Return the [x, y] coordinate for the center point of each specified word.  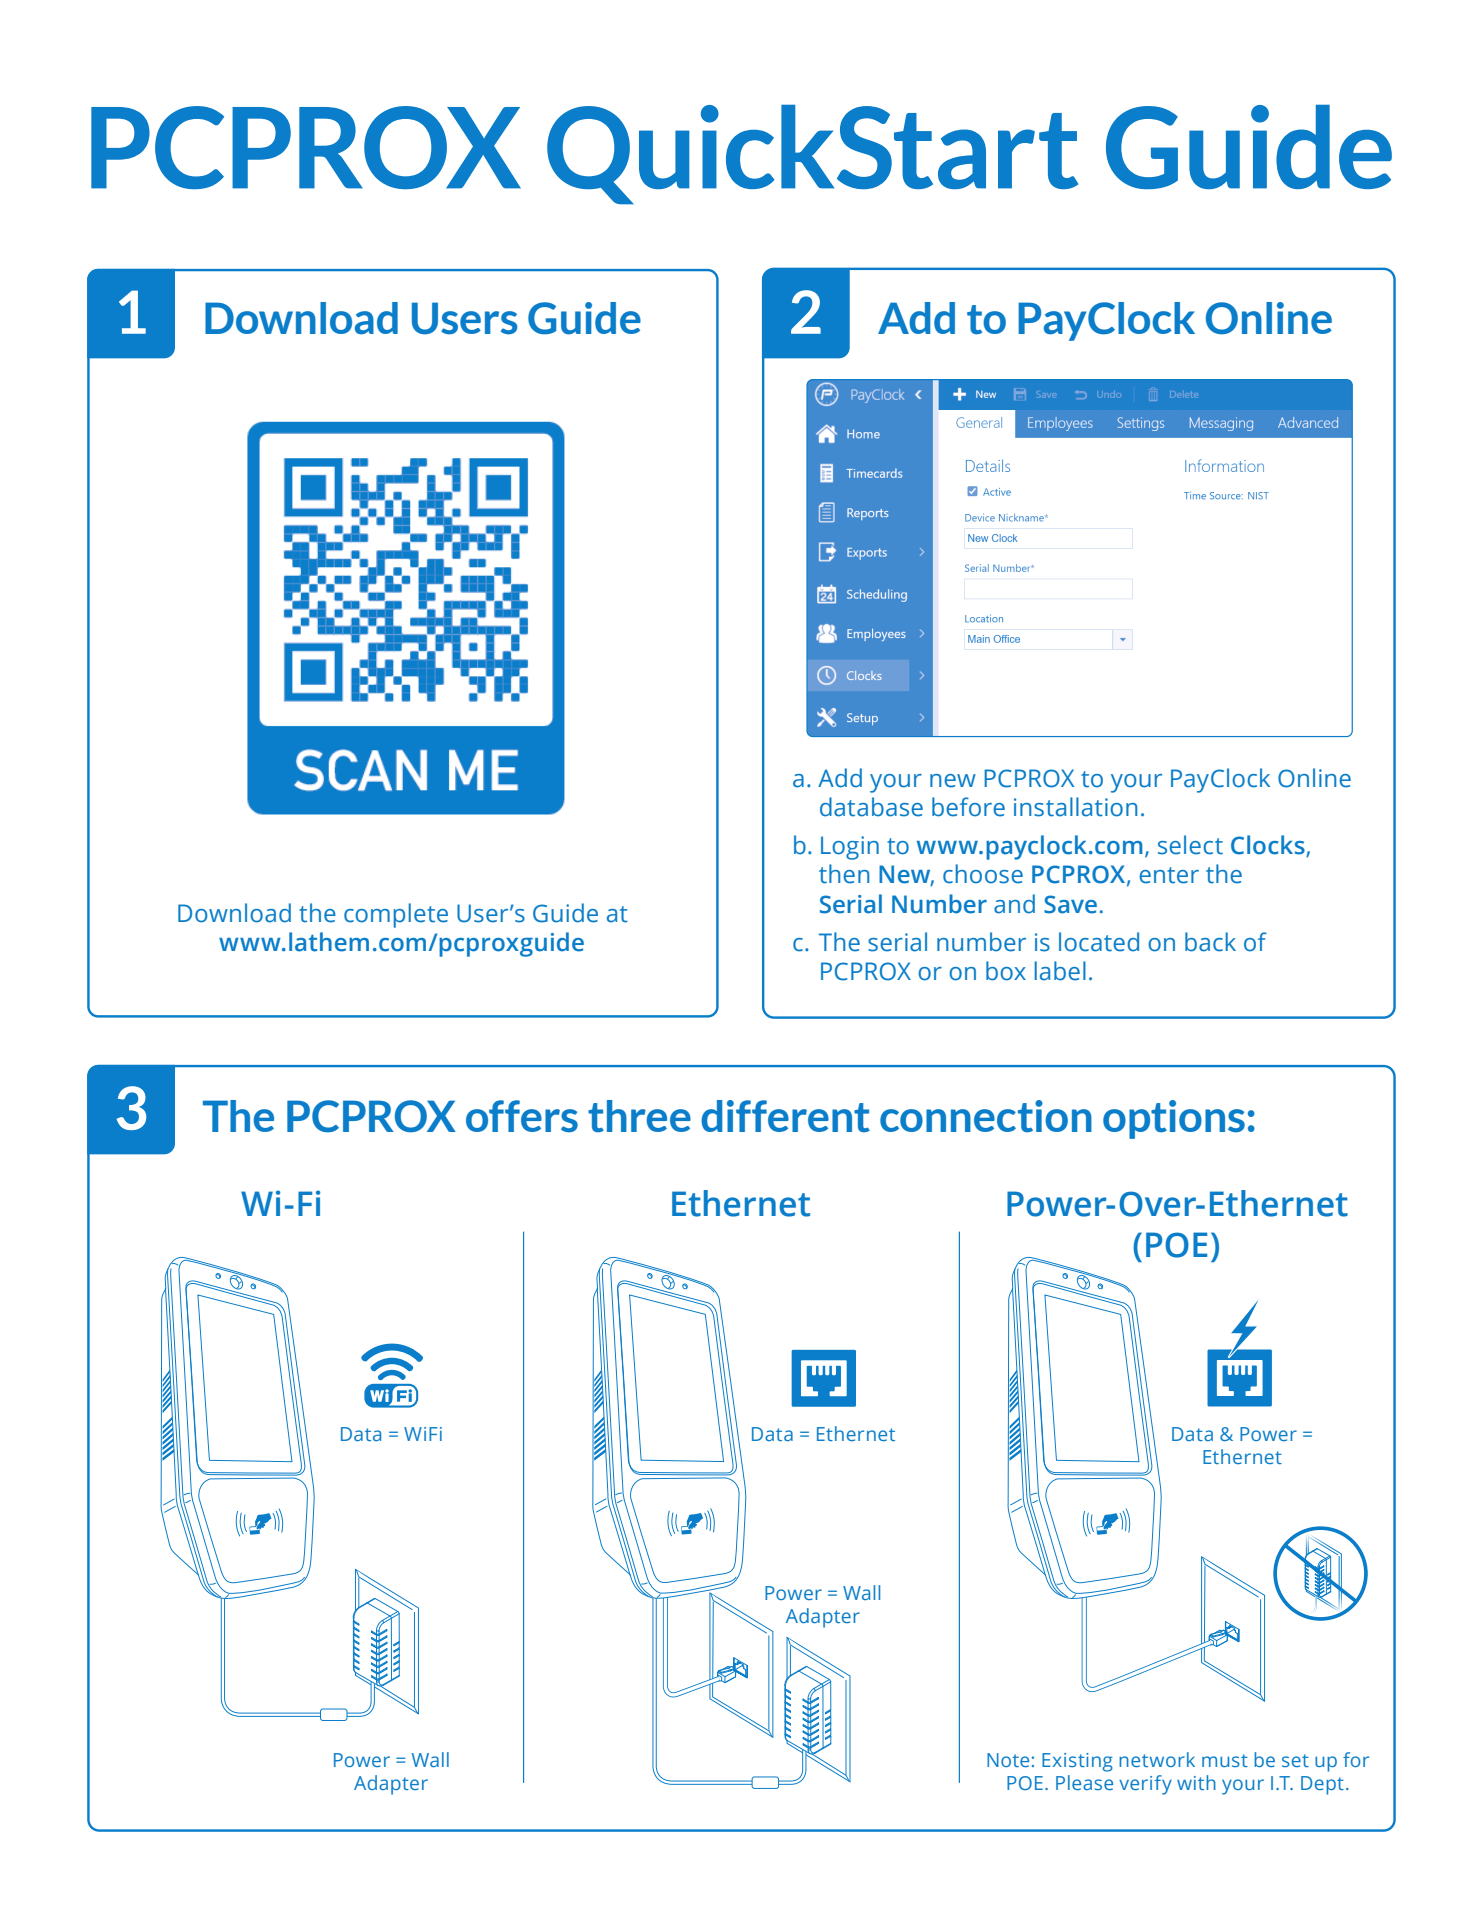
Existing [1077, 1762]
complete [396, 915]
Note [1008, 1760]
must [1225, 1760]
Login [850, 848]
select [1190, 845]
